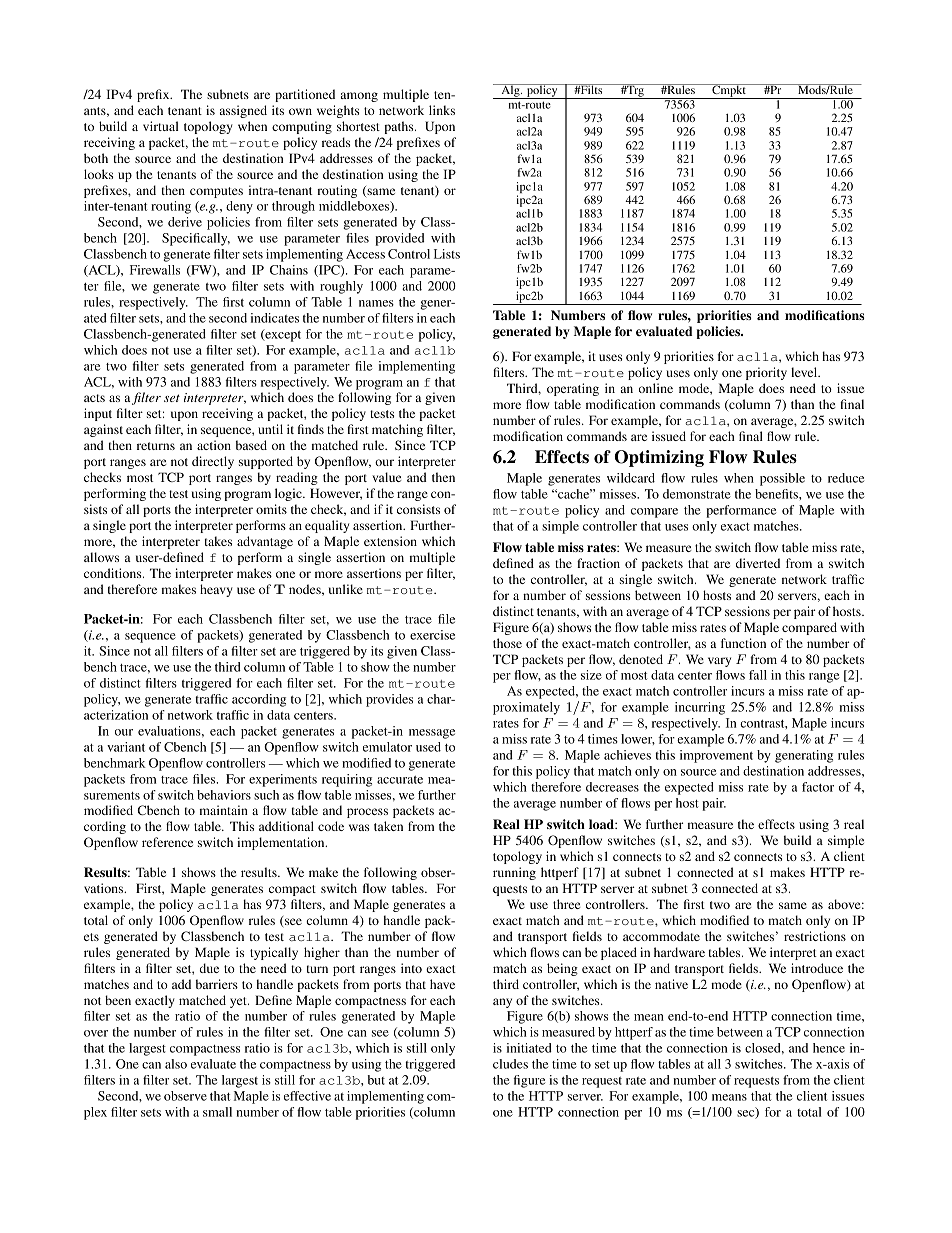  What do you see at coordinates (160, 126) in the document?
I see `virtual` at bounding box center [160, 126].
